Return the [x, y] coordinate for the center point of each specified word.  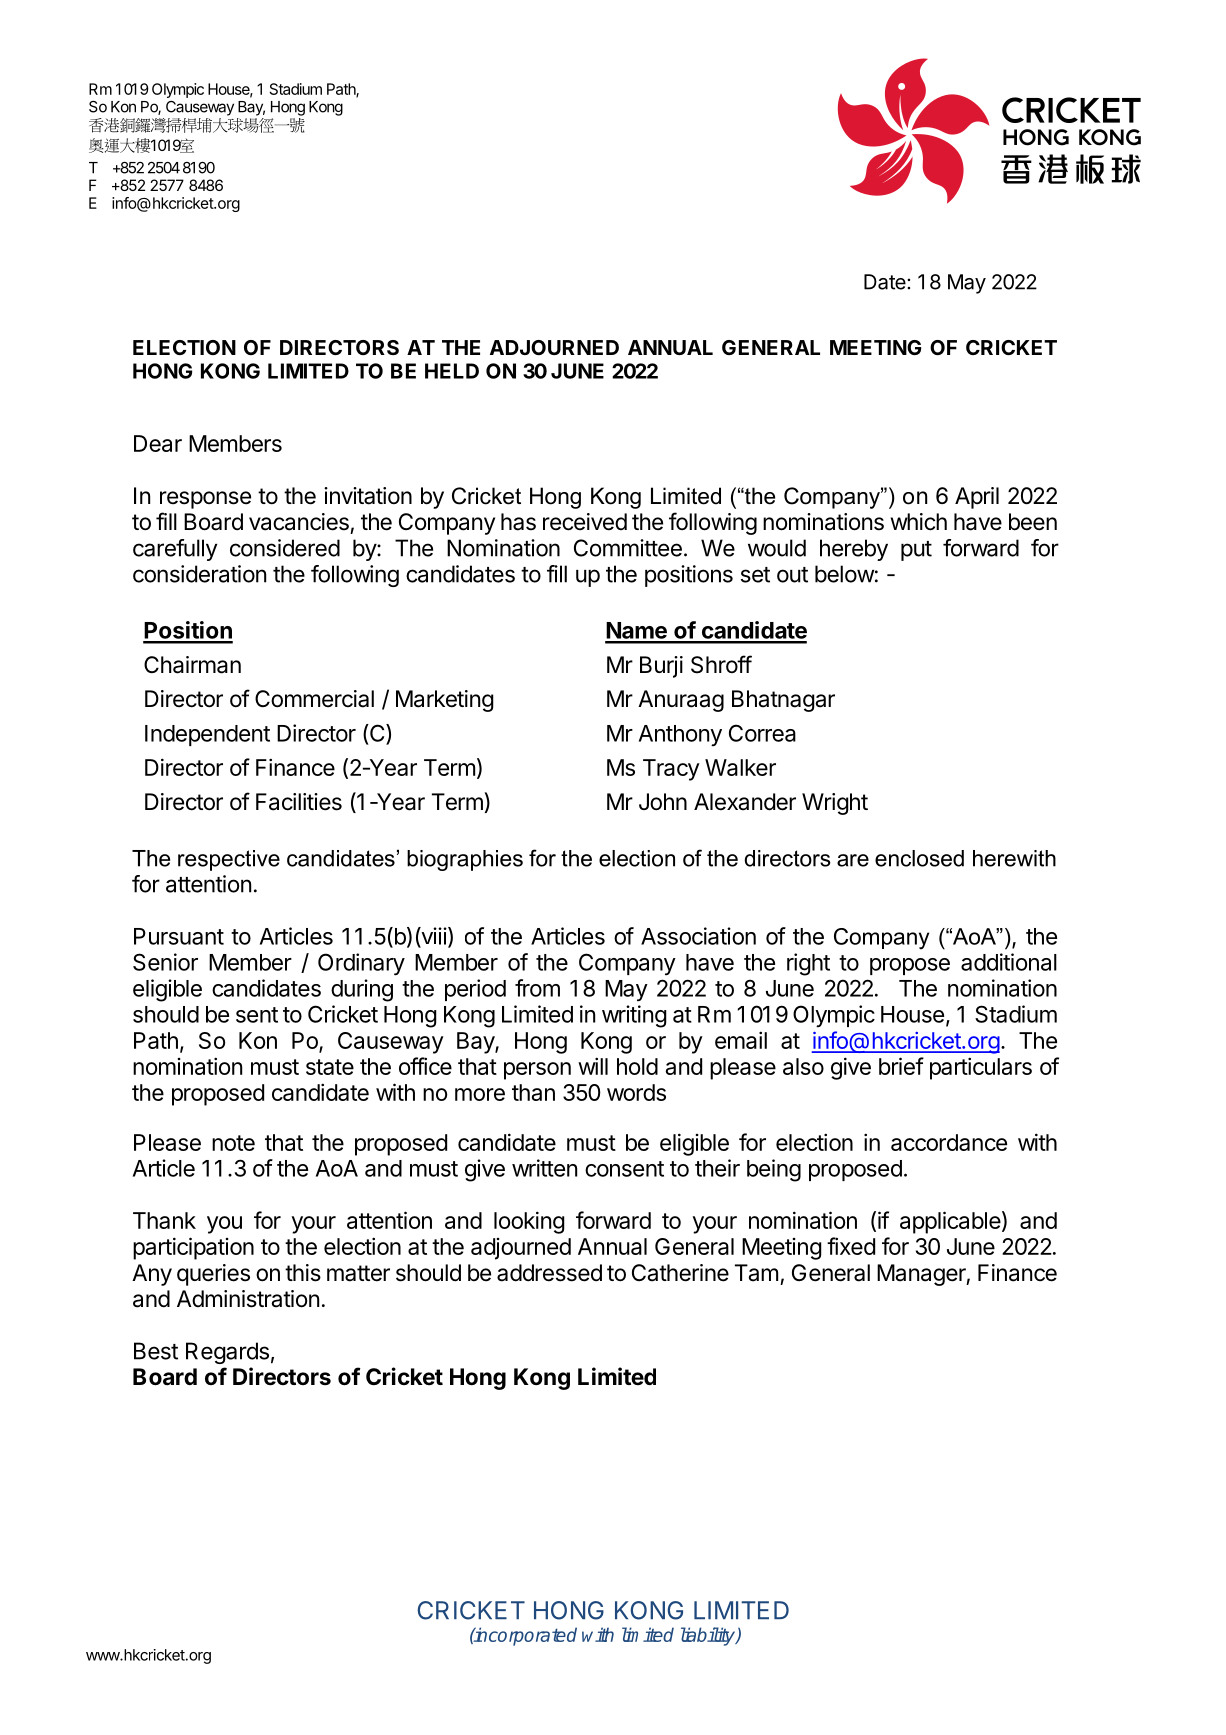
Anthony [680, 735]
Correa [762, 733]
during [362, 990]
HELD [452, 371]
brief [901, 1066]
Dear [158, 443]
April [977, 498]
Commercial [314, 699]
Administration [248, 1299]
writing [634, 1016]
